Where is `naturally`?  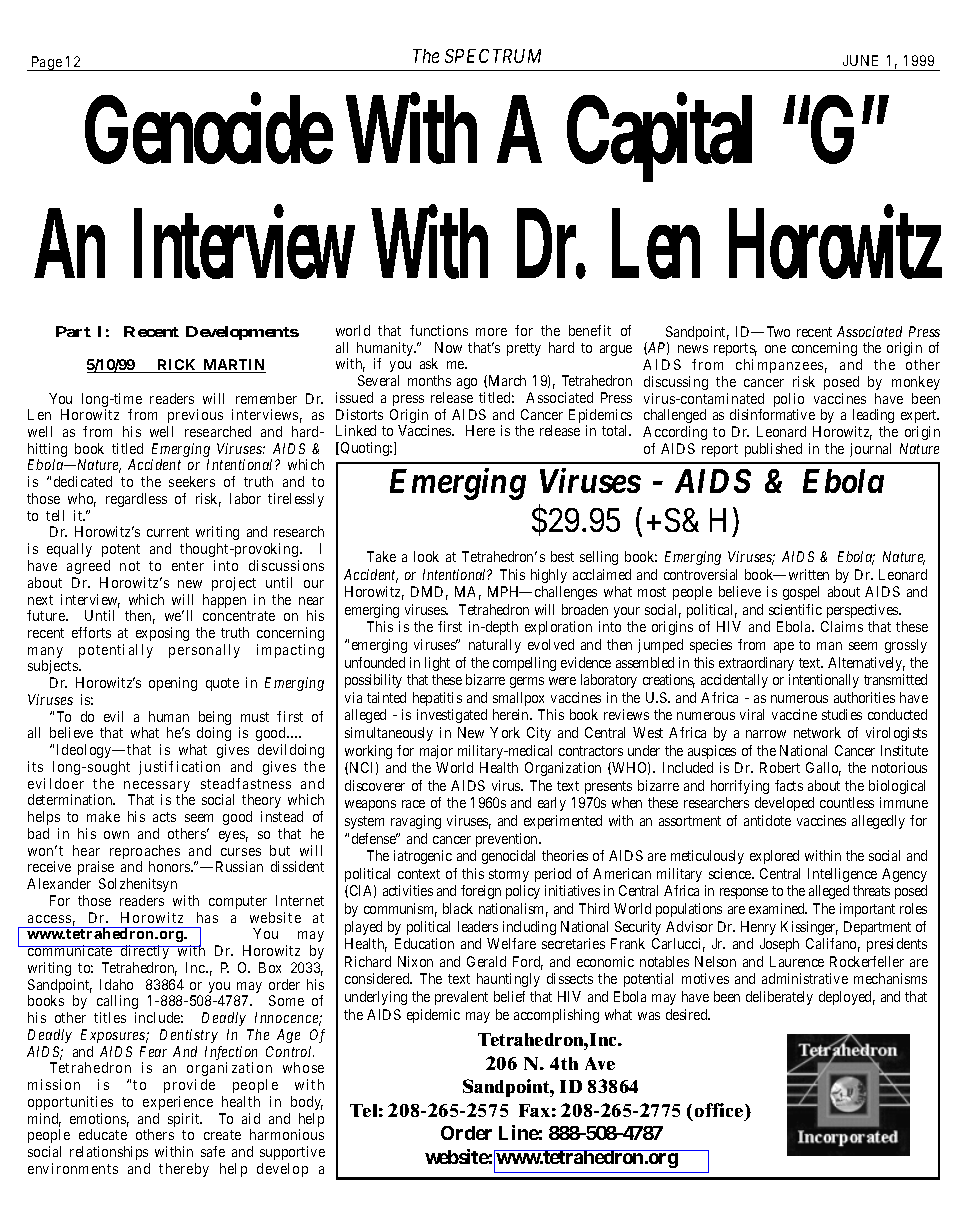 naturally is located at coordinates (495, 646).
